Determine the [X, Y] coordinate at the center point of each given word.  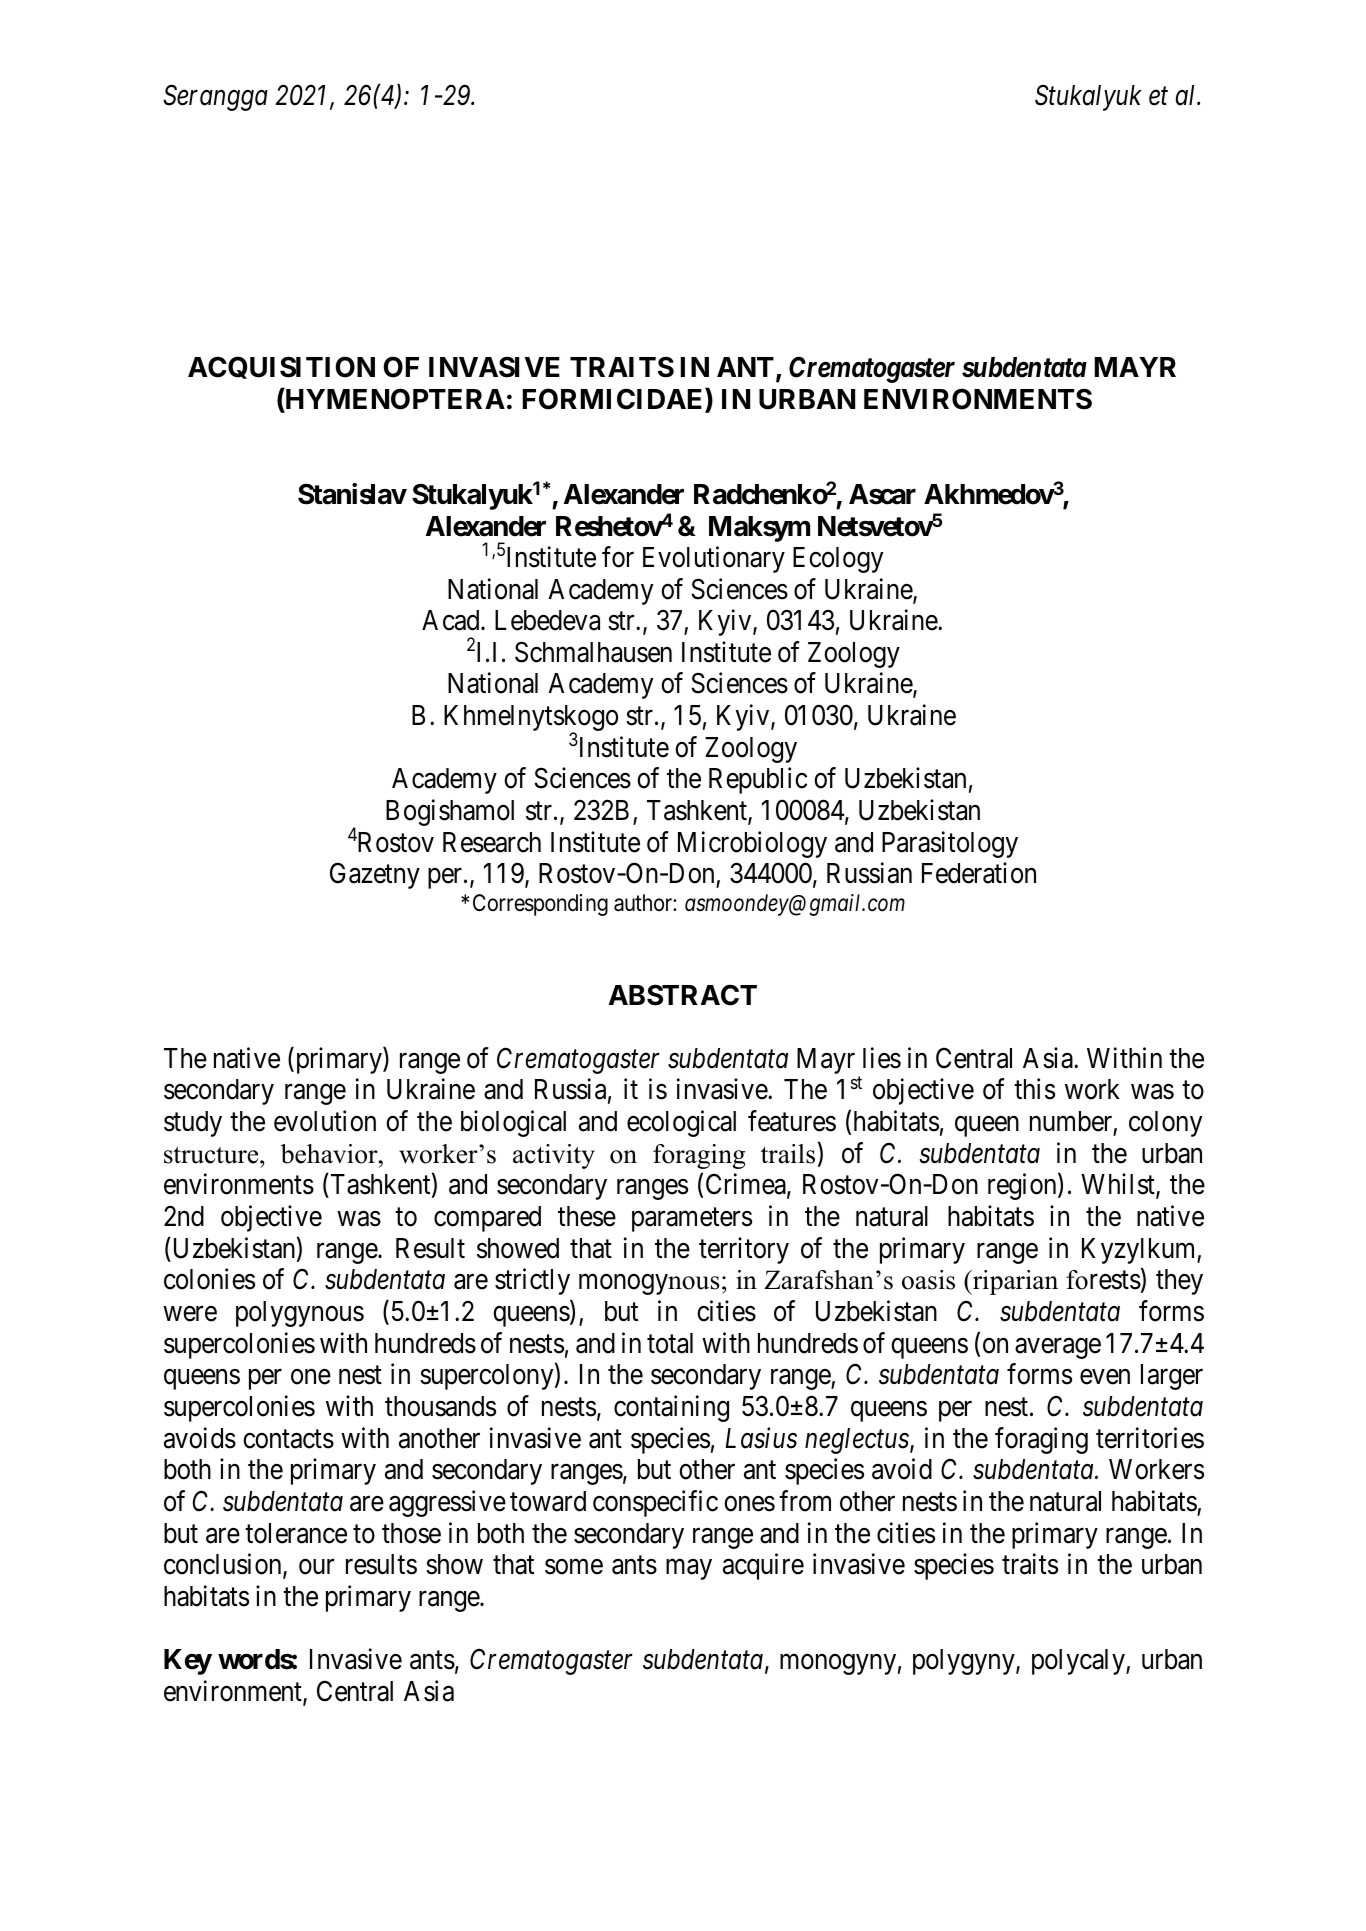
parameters [692, 1220]
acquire [763, 1567]
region [1023, 1187]
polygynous [300, 1314]
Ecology [838, 560]
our [316, 1567]
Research [492, 842]
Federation [979, 873]
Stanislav [352, 494]
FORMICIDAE [614, 400]
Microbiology [752, 844]
